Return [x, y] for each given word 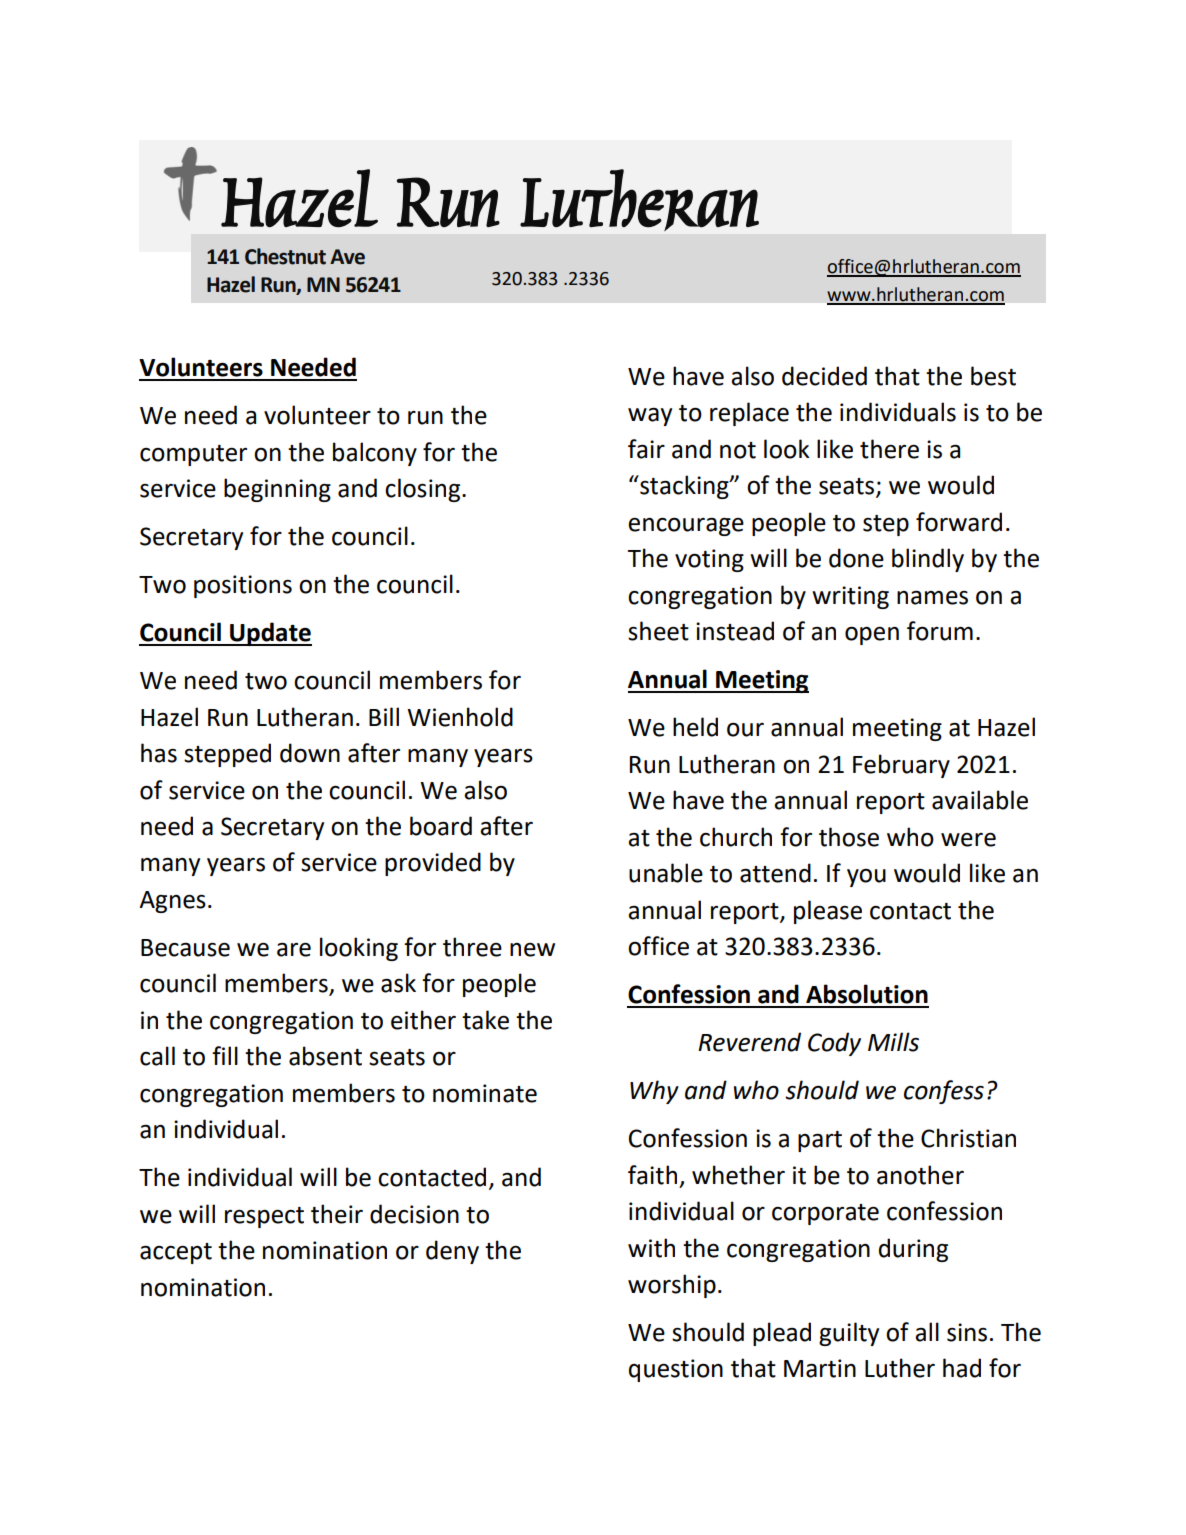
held [695, 727]
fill [225, 1055]
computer [193, 455]
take [485, 1020]
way [650, 417]
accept [176, 1253]
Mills [893, 1042]
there [889, 449]
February [901, 766]
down [310, 753]
